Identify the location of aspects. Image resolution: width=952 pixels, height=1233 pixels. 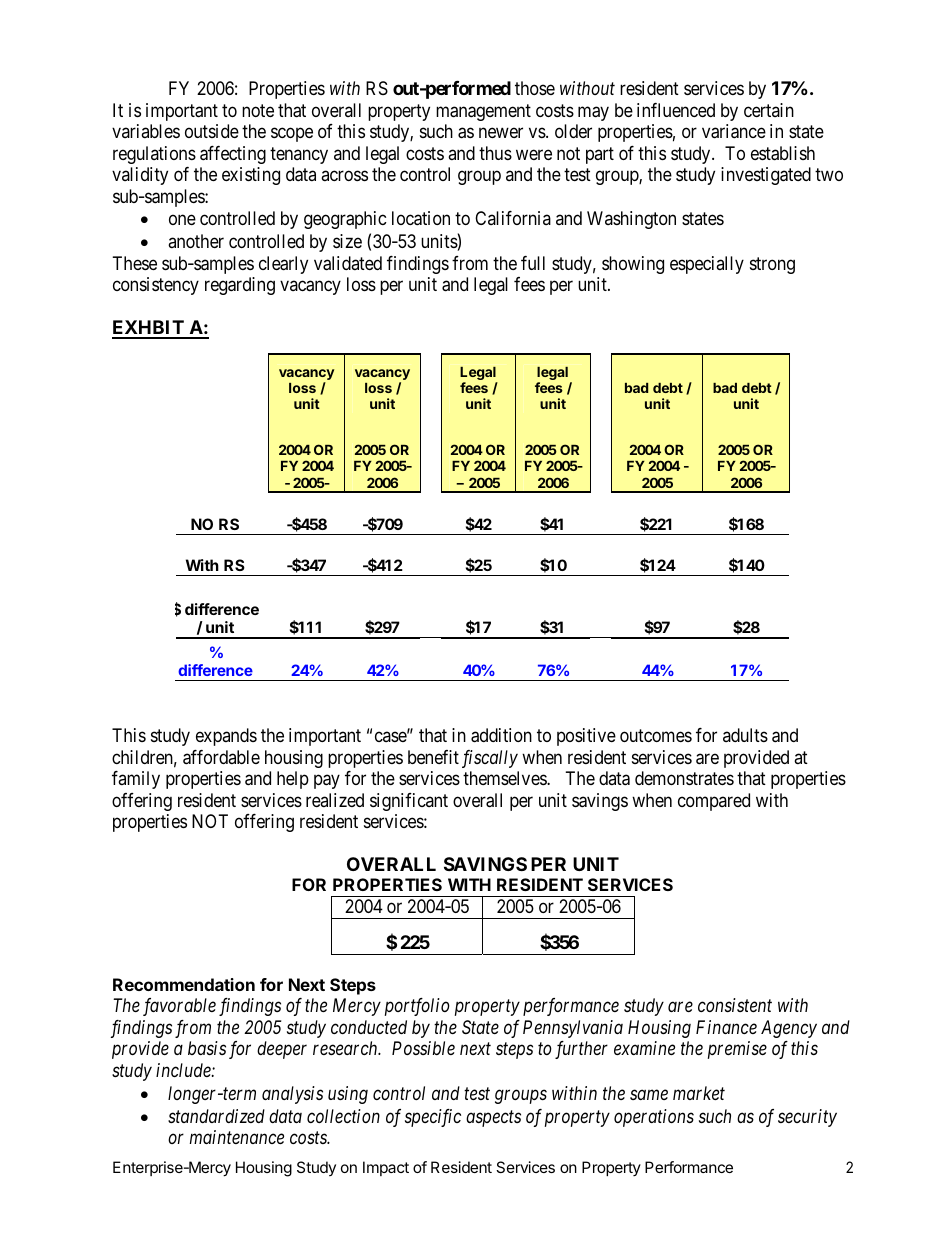
(493, 1118).
